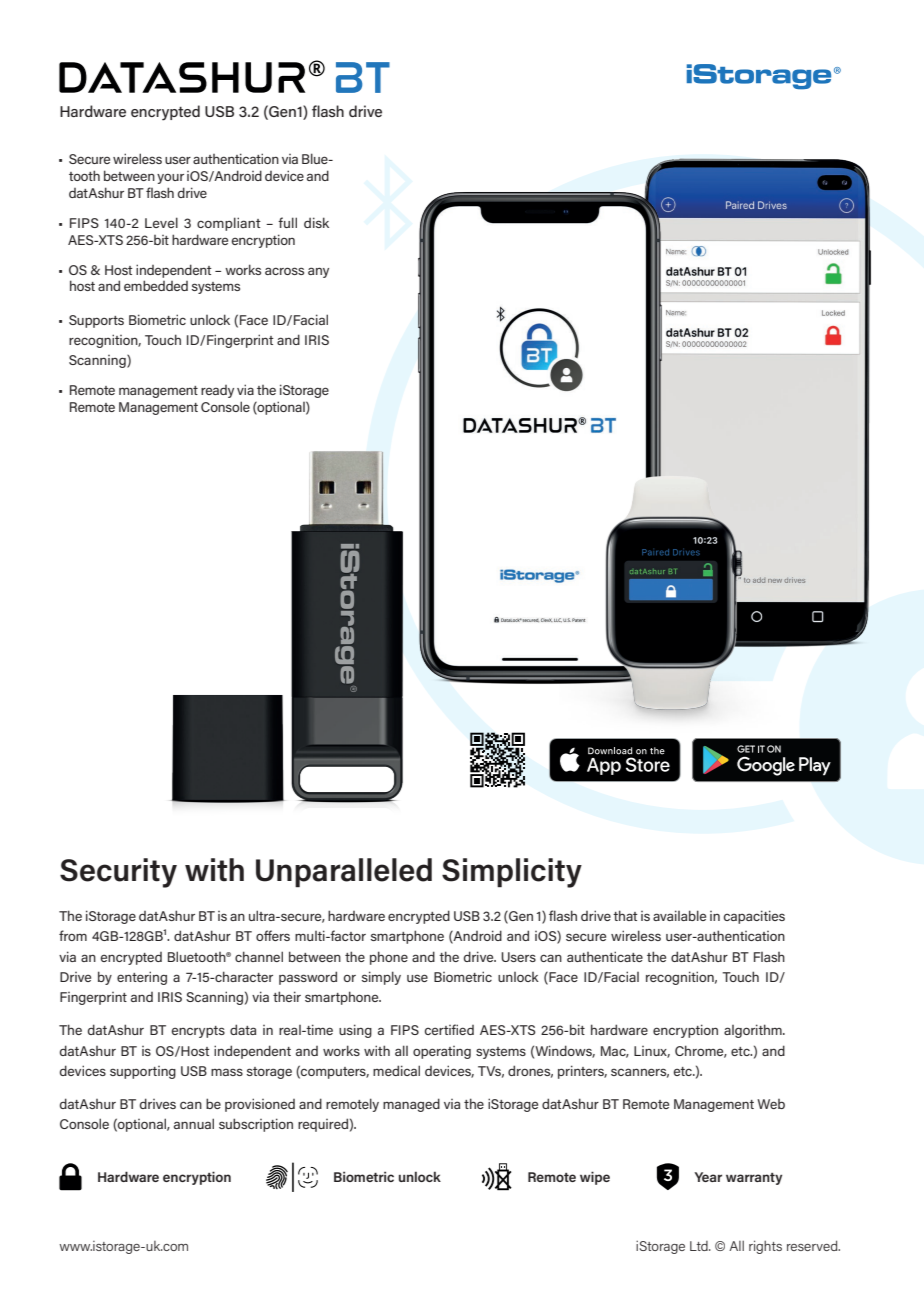  I want to click on Ltd, so click(700, 1246).
